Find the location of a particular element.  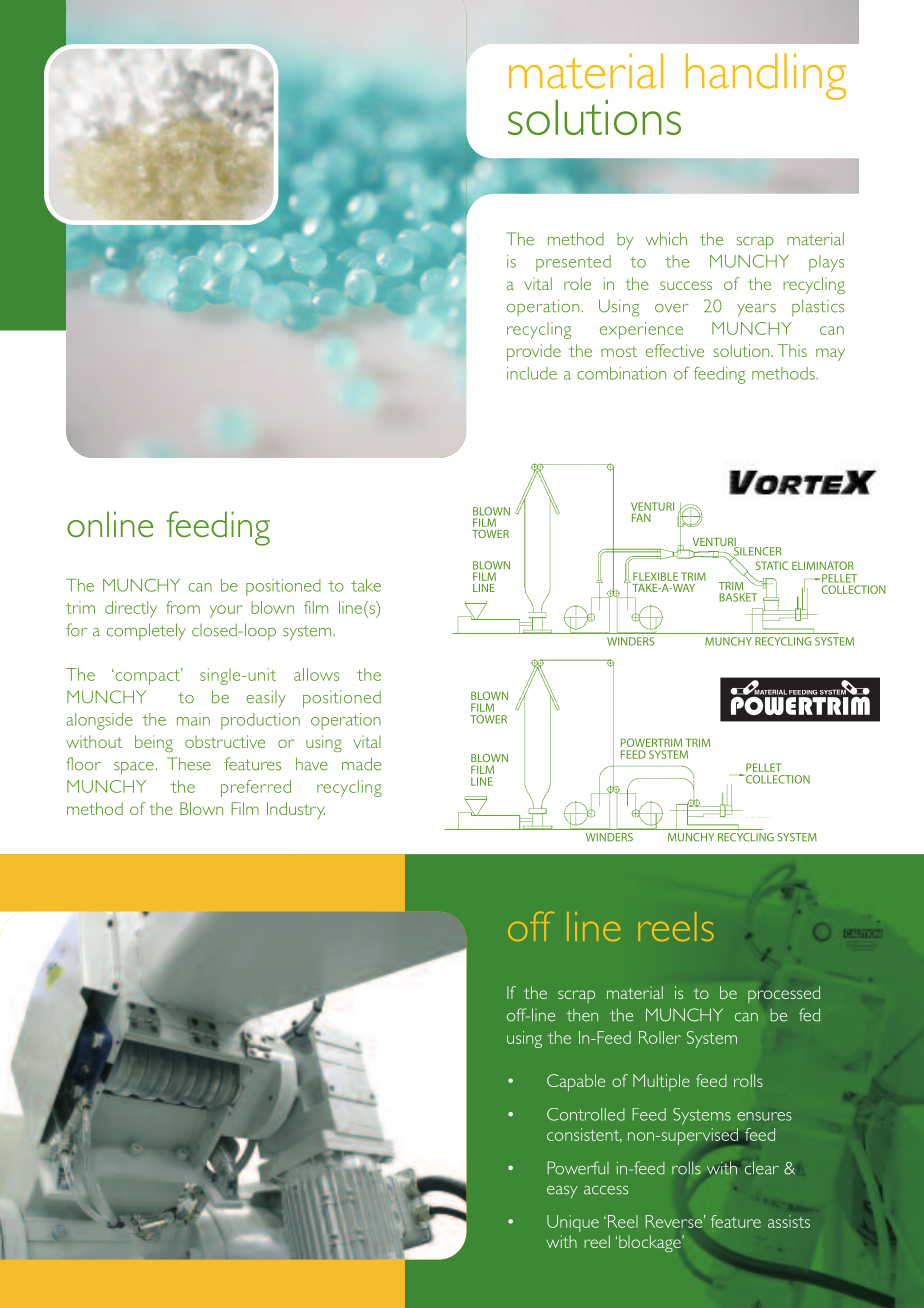

handling is located at coordinates (766, 76).
